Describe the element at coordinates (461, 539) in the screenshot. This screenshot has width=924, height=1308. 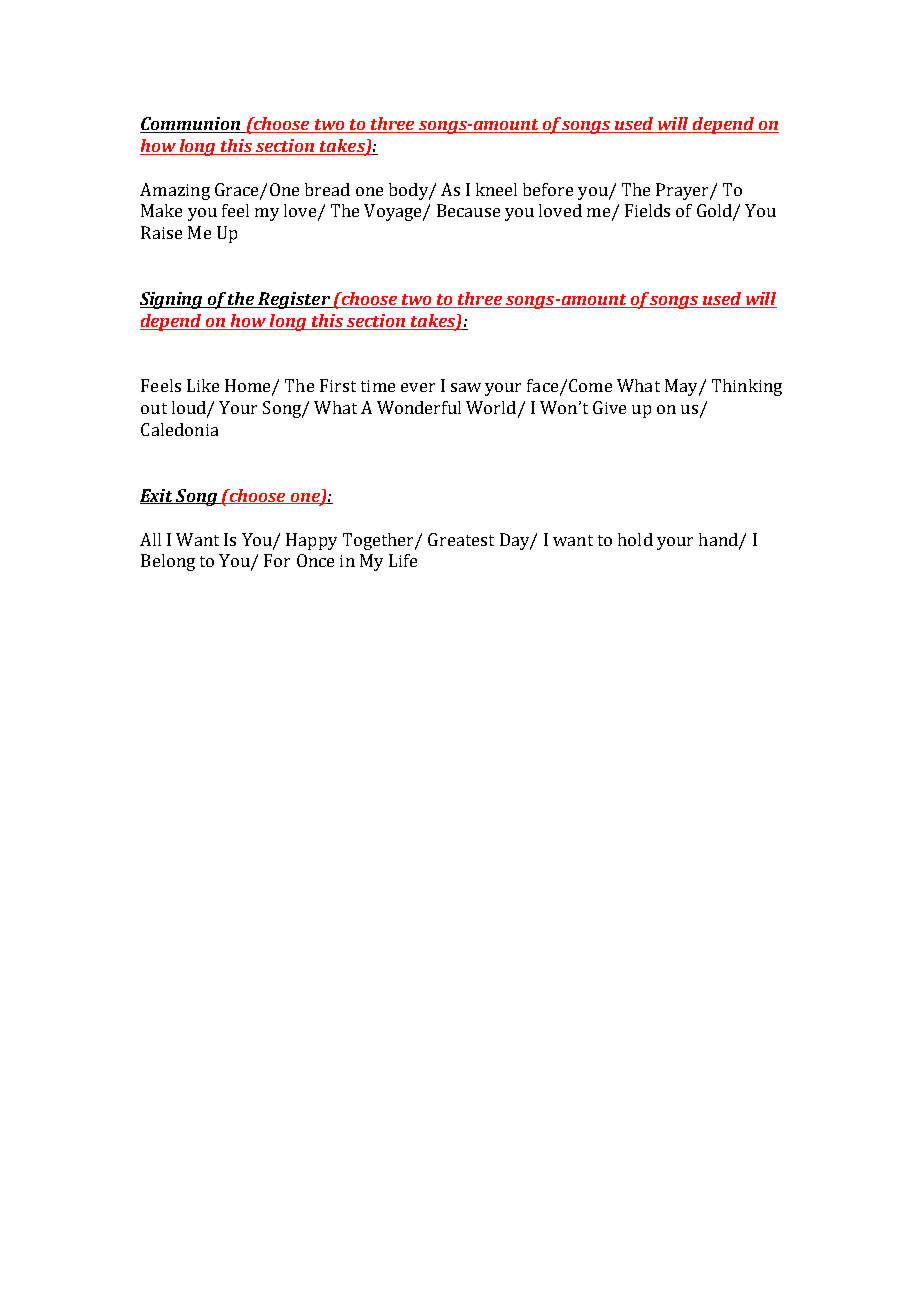
I see `Greatest` at that location.
